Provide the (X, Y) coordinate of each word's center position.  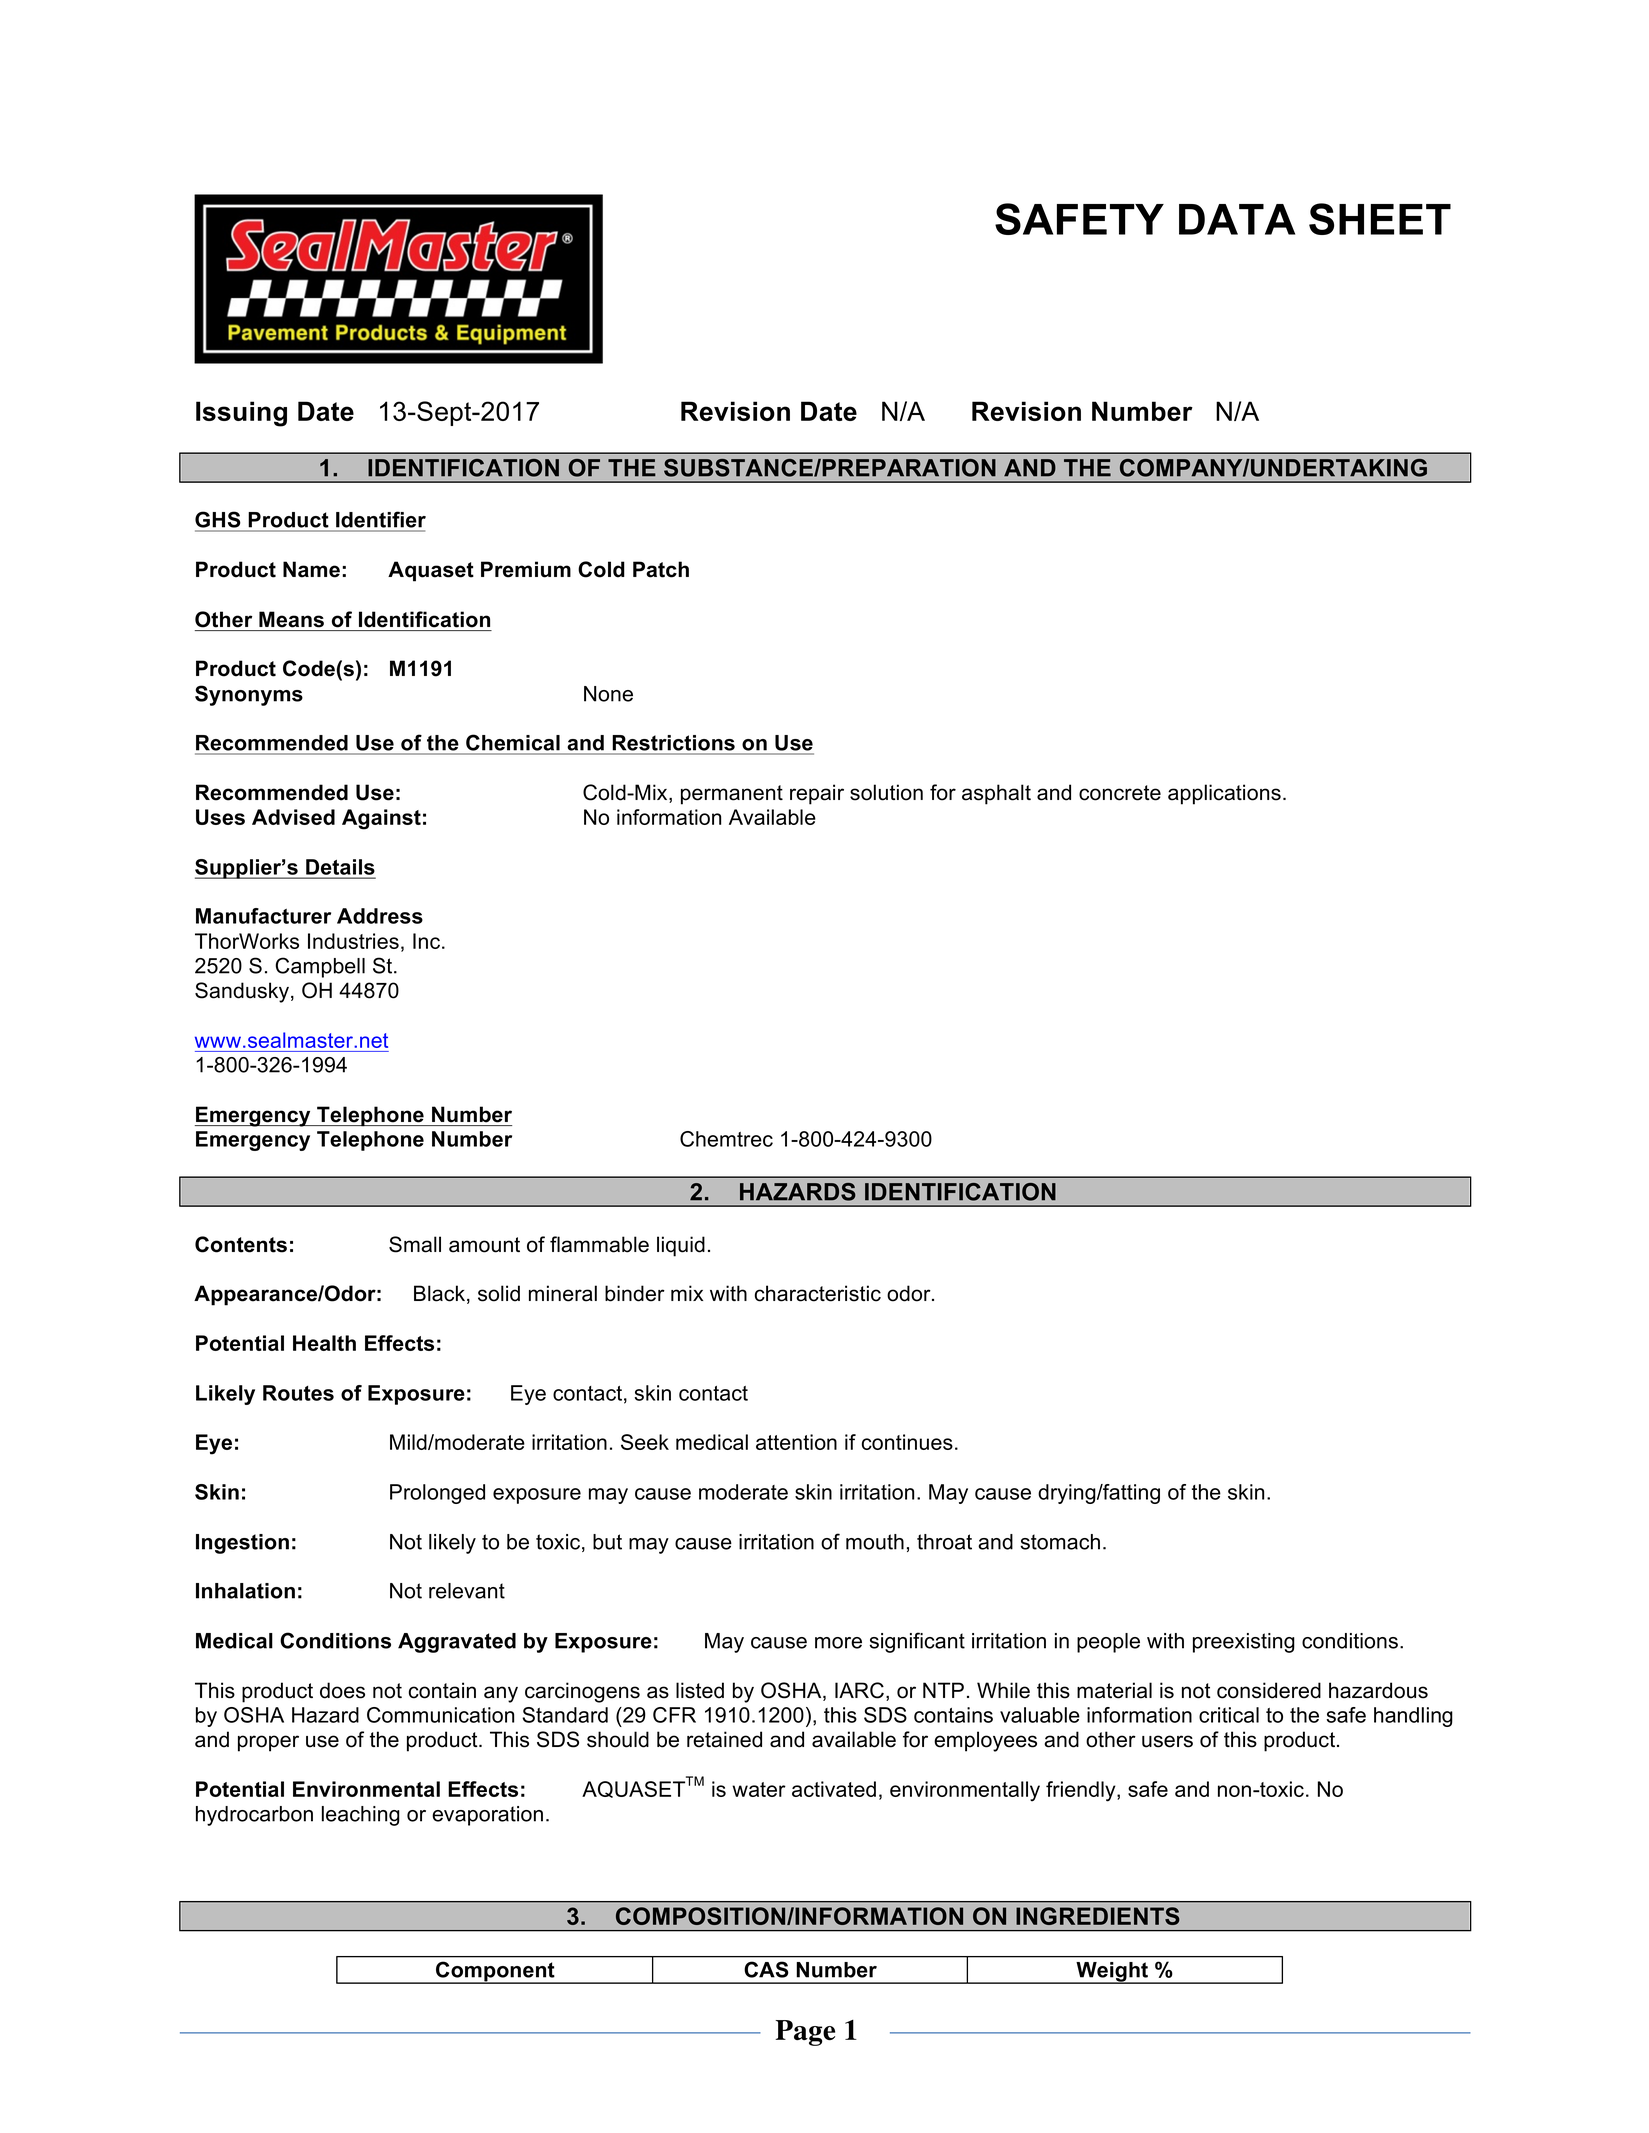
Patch (661, 569)
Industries (353, 941)
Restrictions (674, 743)
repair (817, 794)
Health (324, 1343)
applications (1224, 794)
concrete (1120, 793)
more (838, 1643)
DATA (1237, 219)
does (342, 1690)
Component (495, 1972)
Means (291, 619)
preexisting (1244, 1643)
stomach (1060, 1542)
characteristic (818, 1293)
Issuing (241, 414)
